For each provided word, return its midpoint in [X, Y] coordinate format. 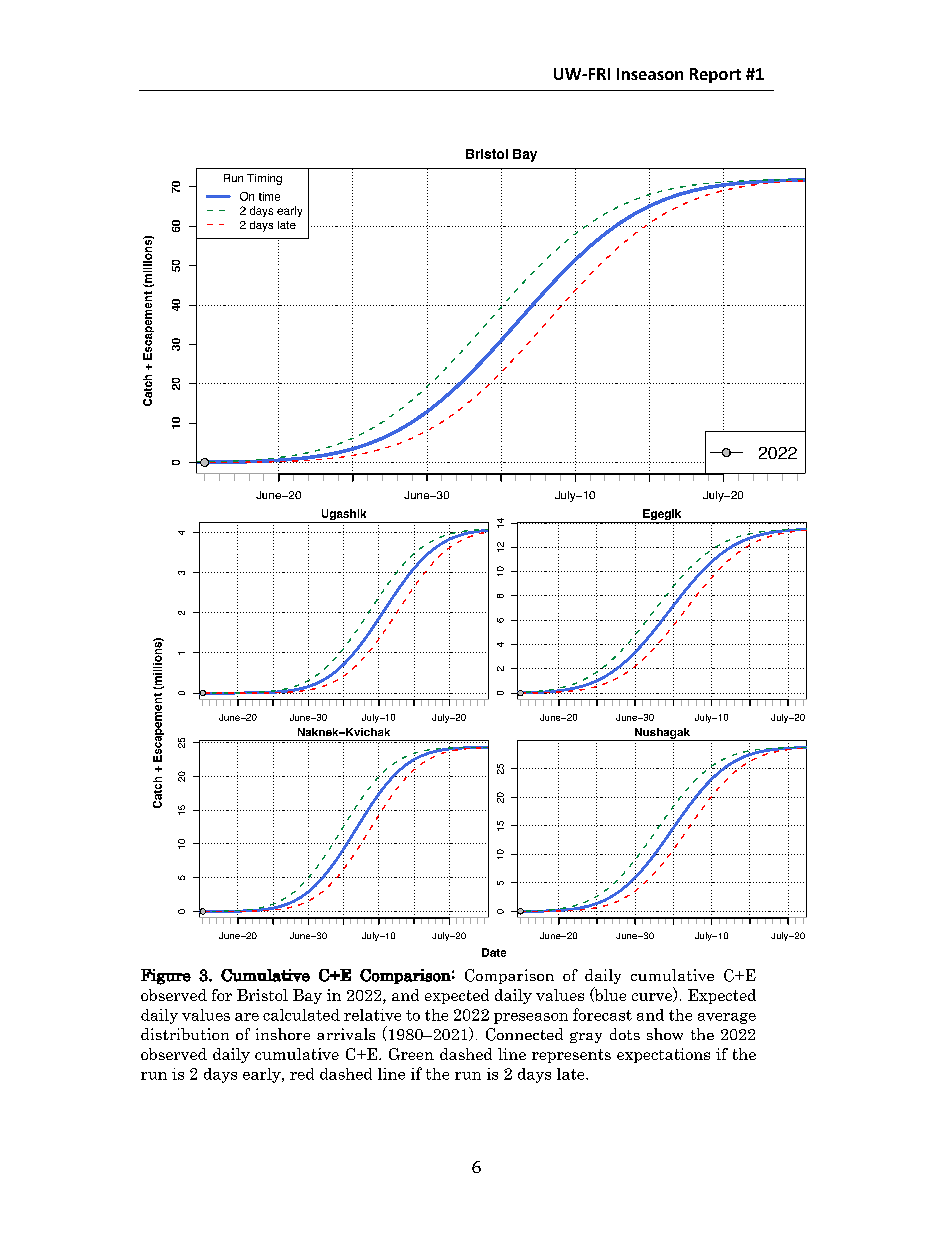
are [247, 1017]
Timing [264, 179]
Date [494, 952]
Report [715, 75]
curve [653, 997]
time [269, 196]
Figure [166, 977]
